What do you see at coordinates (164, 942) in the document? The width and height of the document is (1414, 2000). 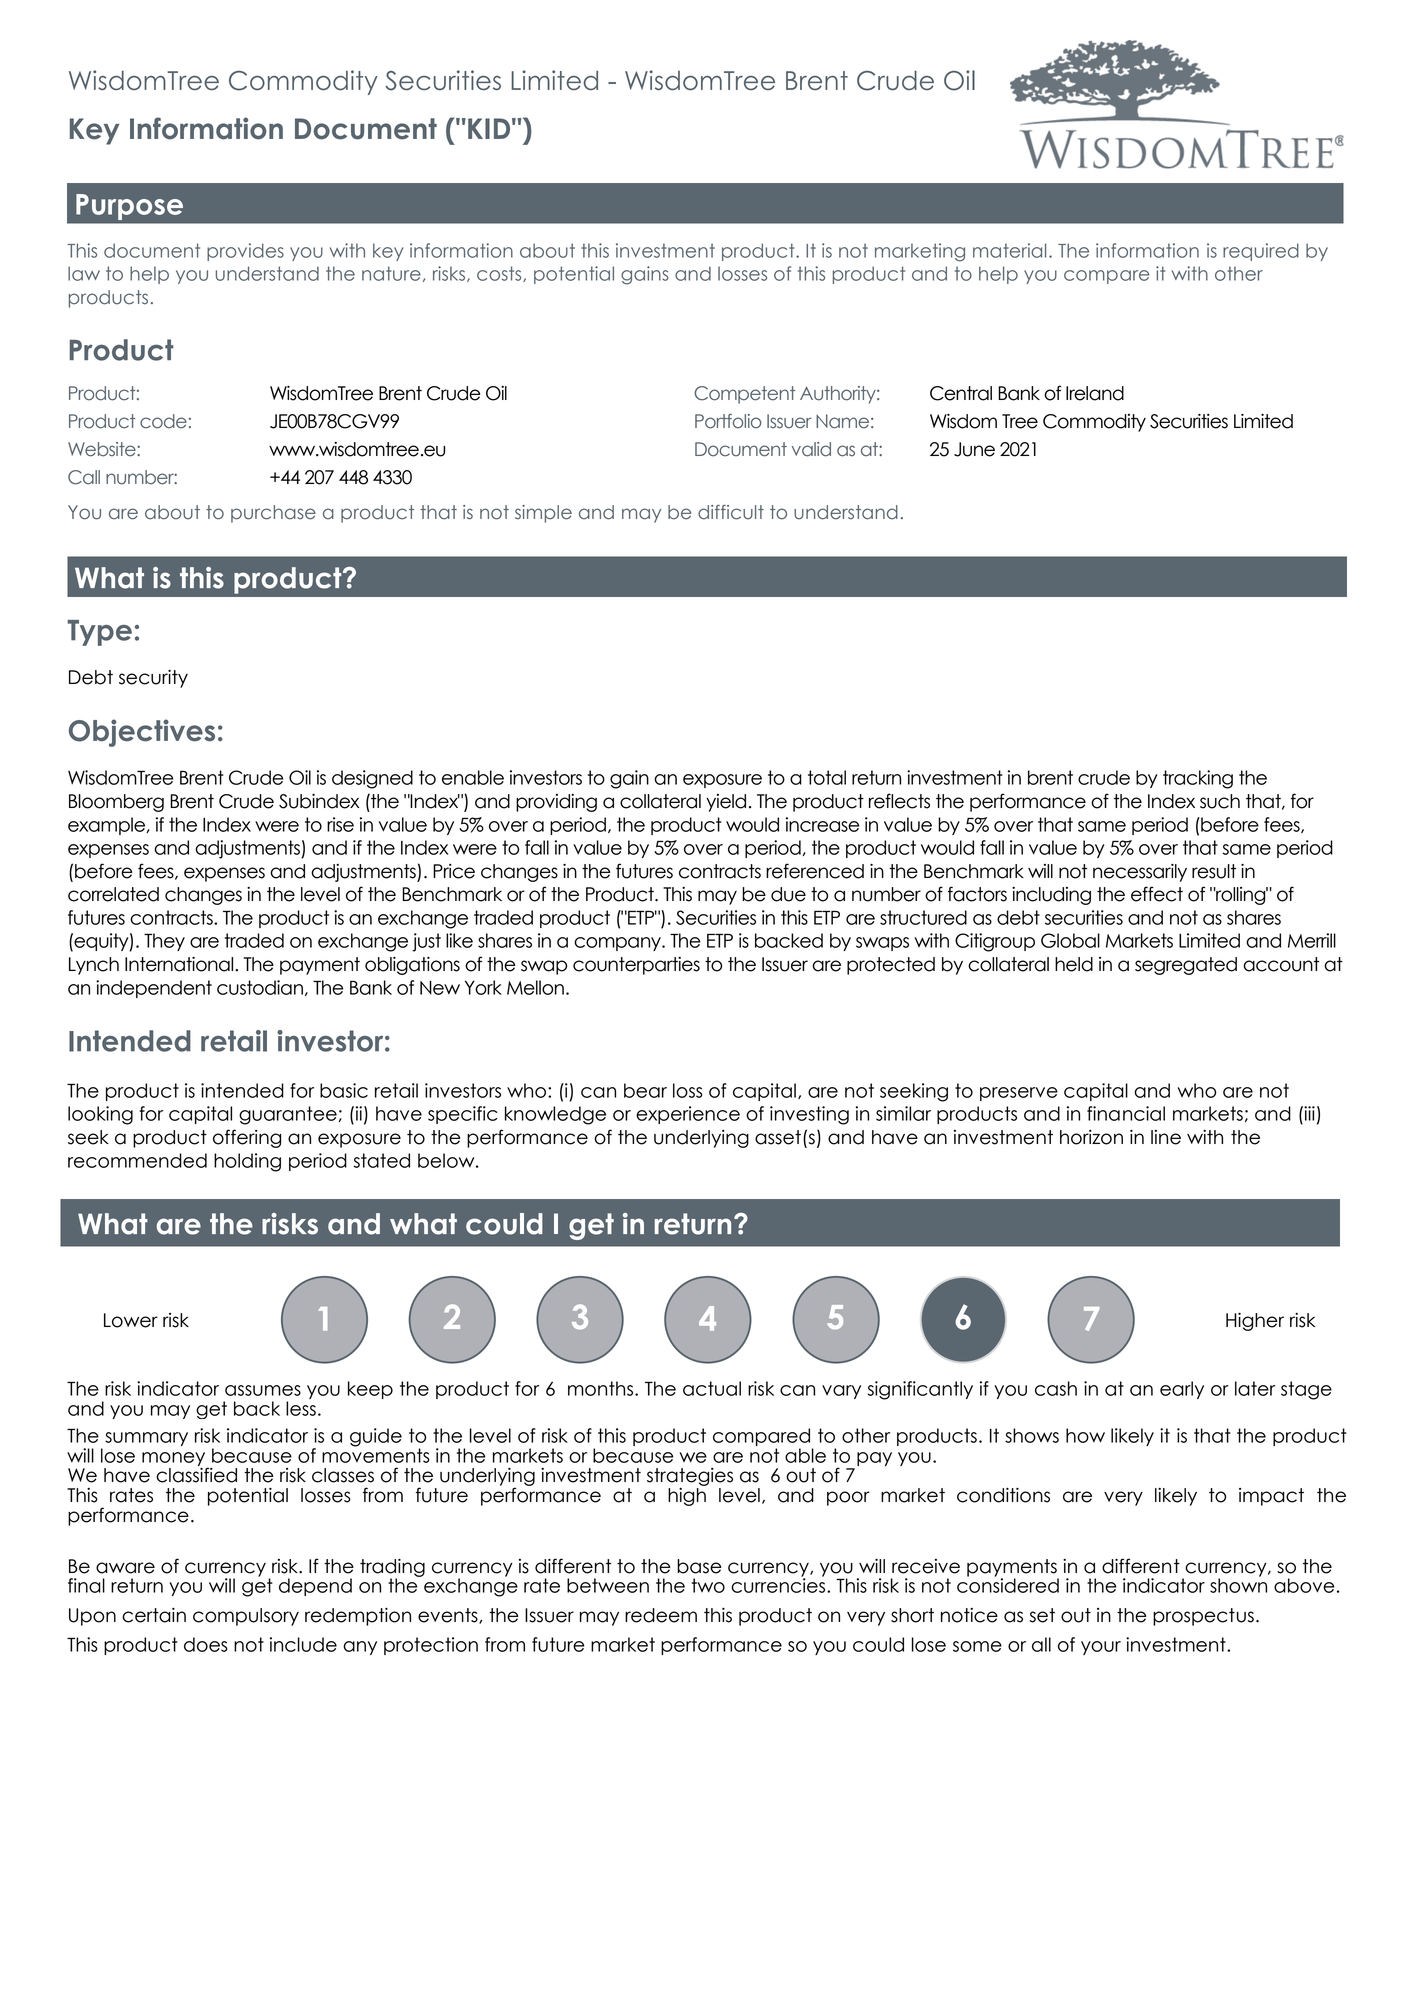 I see `They` at bounding box center [164, 942].
